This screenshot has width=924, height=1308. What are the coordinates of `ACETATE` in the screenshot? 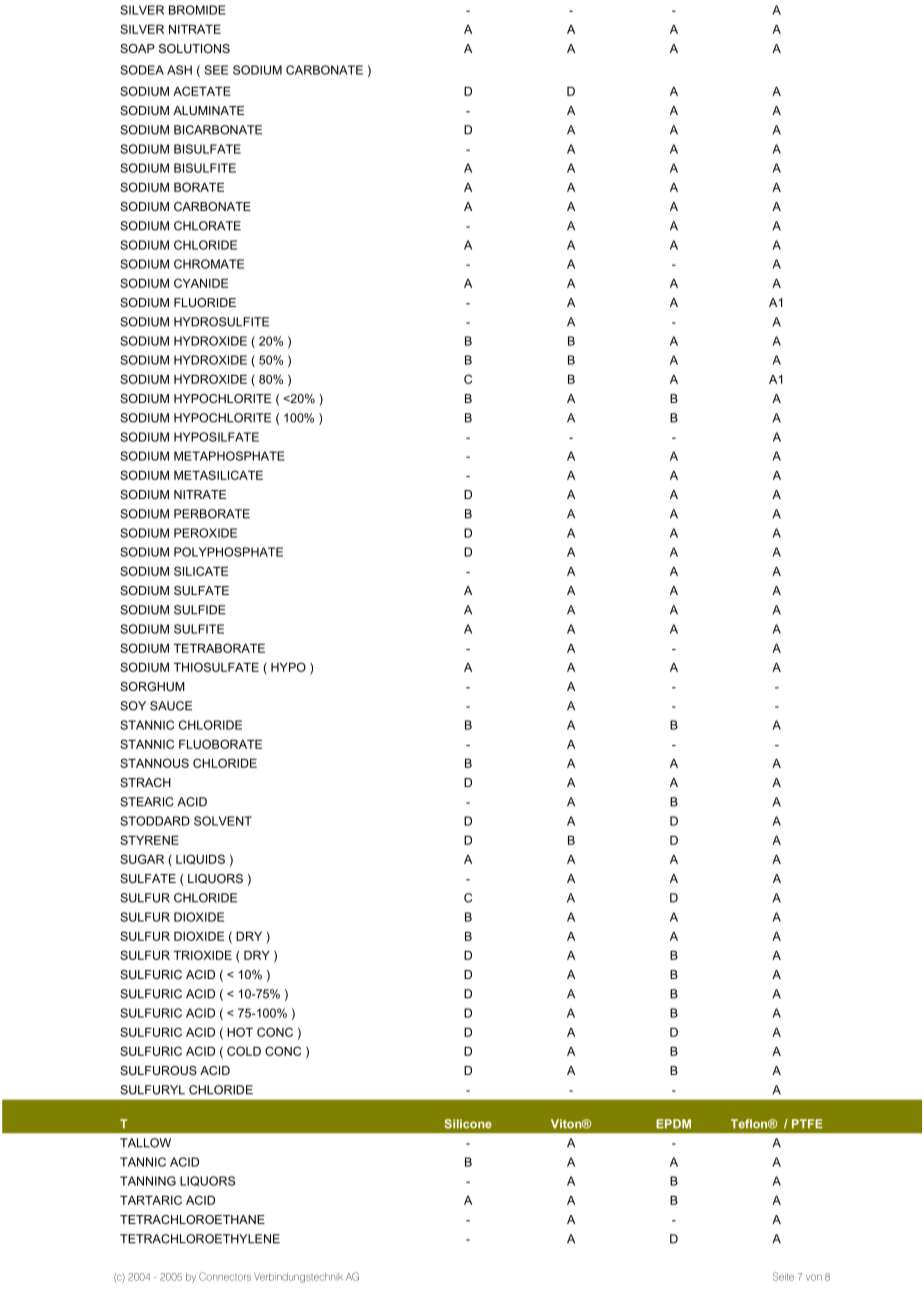 It's located at (202, 91).
